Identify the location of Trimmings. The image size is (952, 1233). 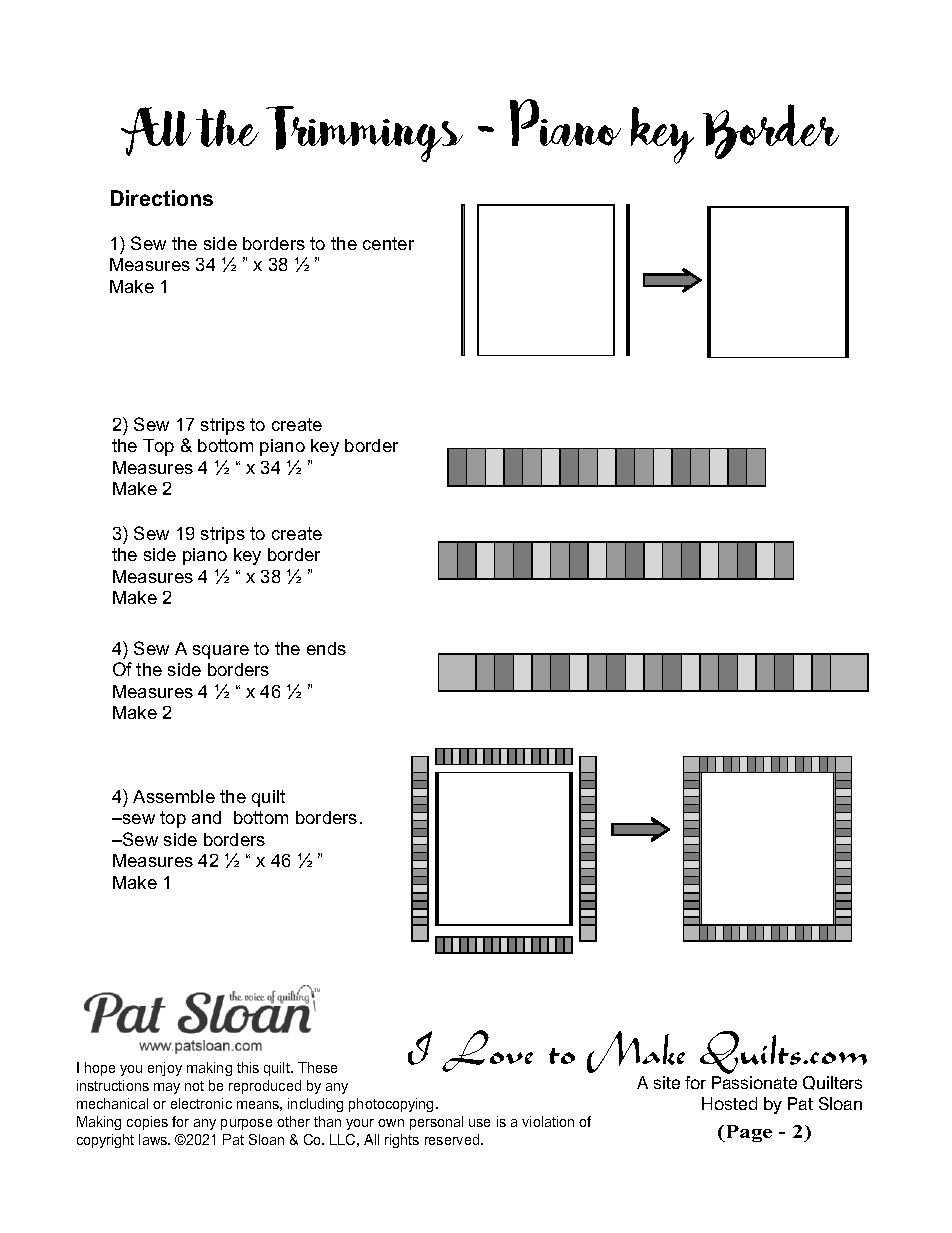
(364, 134).
